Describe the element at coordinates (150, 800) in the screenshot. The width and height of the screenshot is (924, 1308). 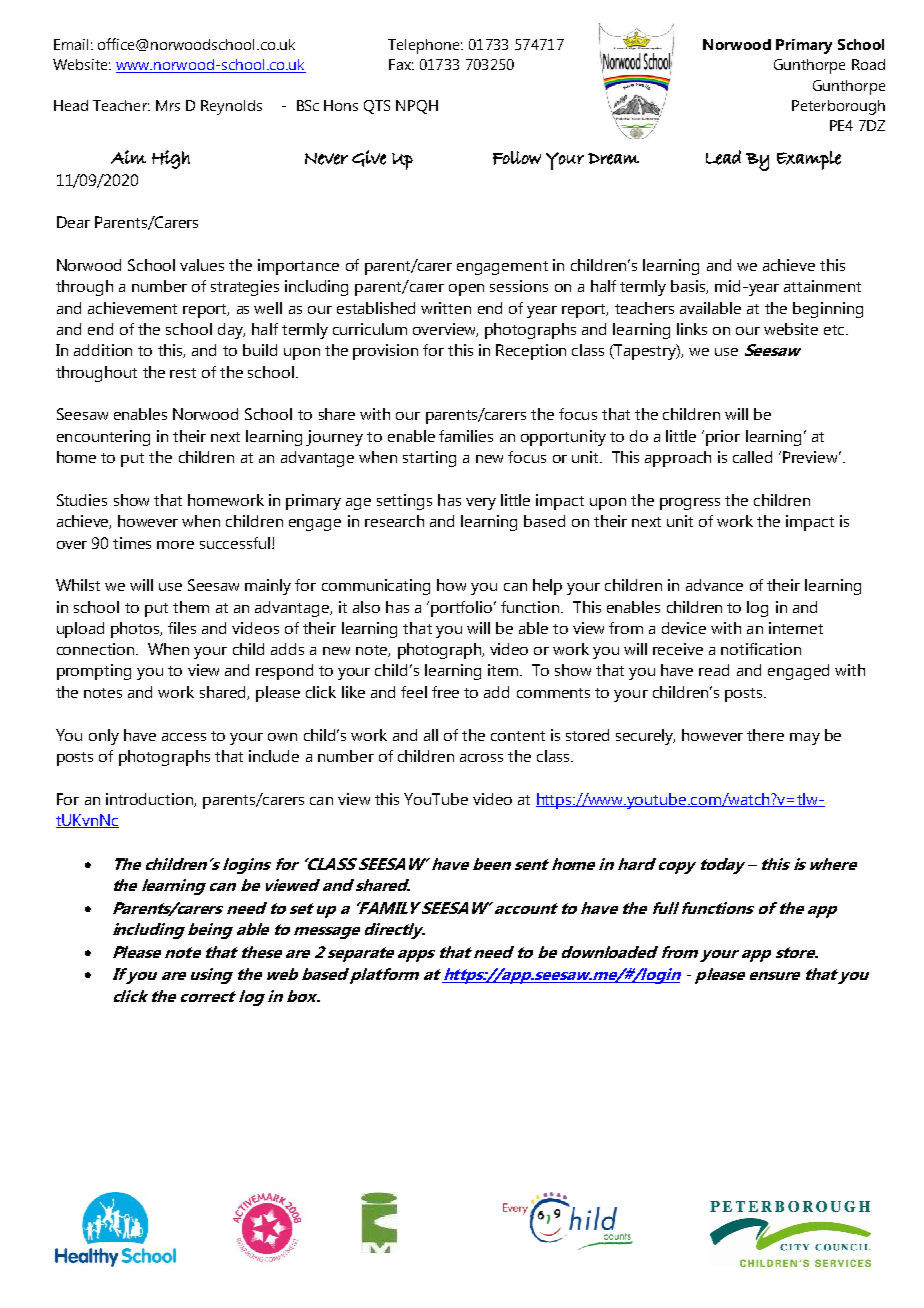
I see `introduction` at that location.
